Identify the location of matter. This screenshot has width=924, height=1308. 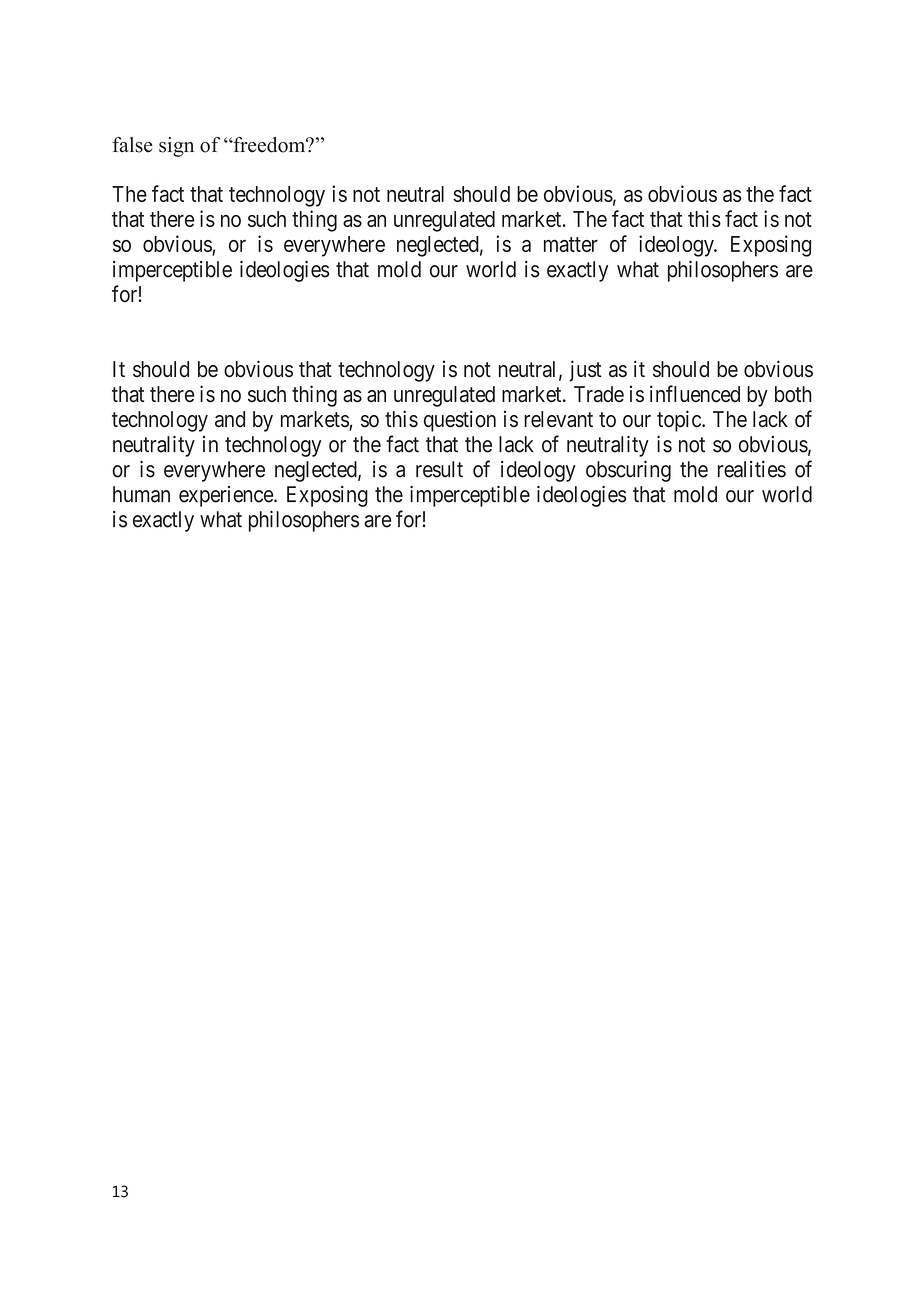
(571, 244).
